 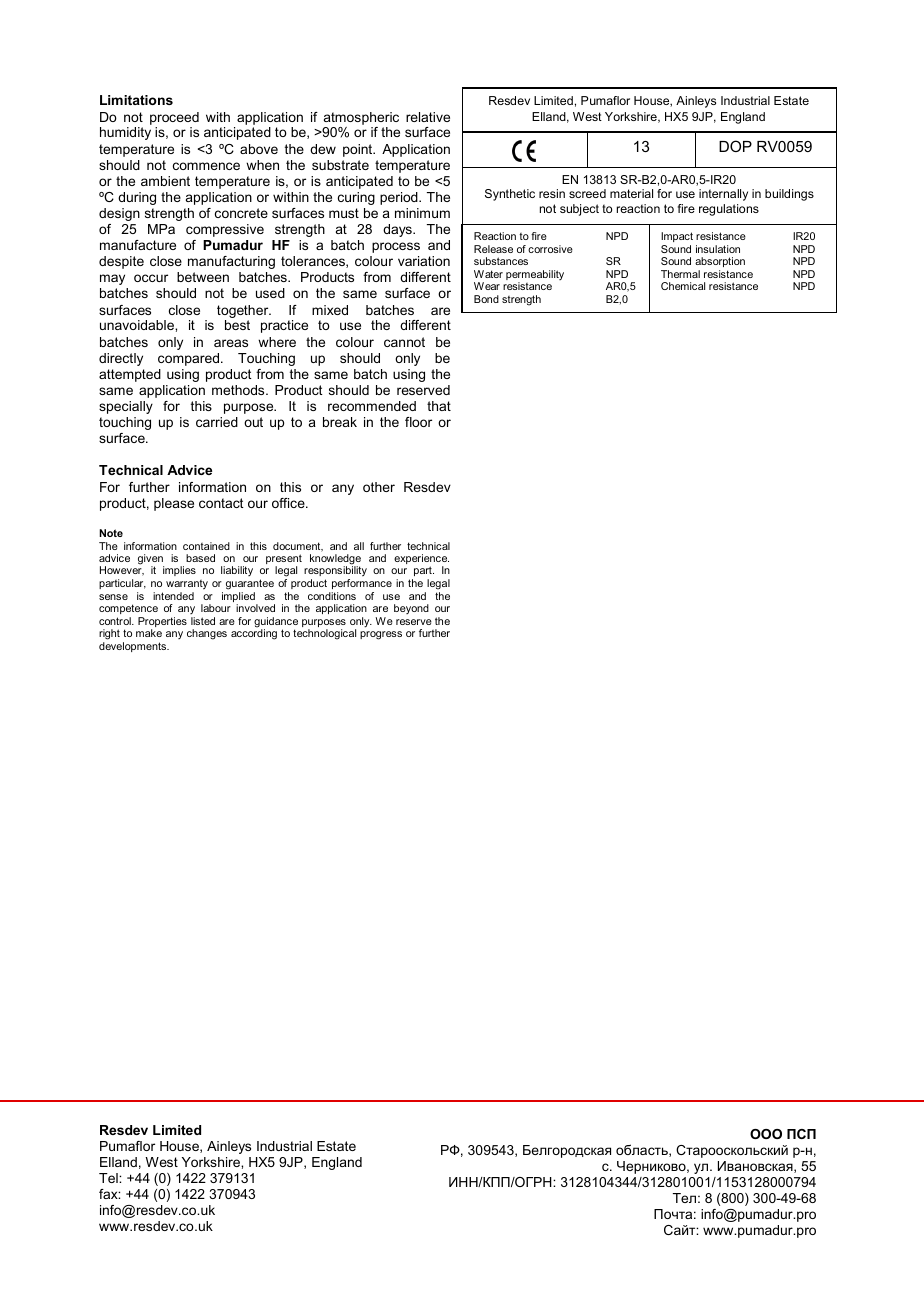 What do you see at coordinates (324, 634) in the screenshot?
I see `technological` at bounding box center [324, 634].
